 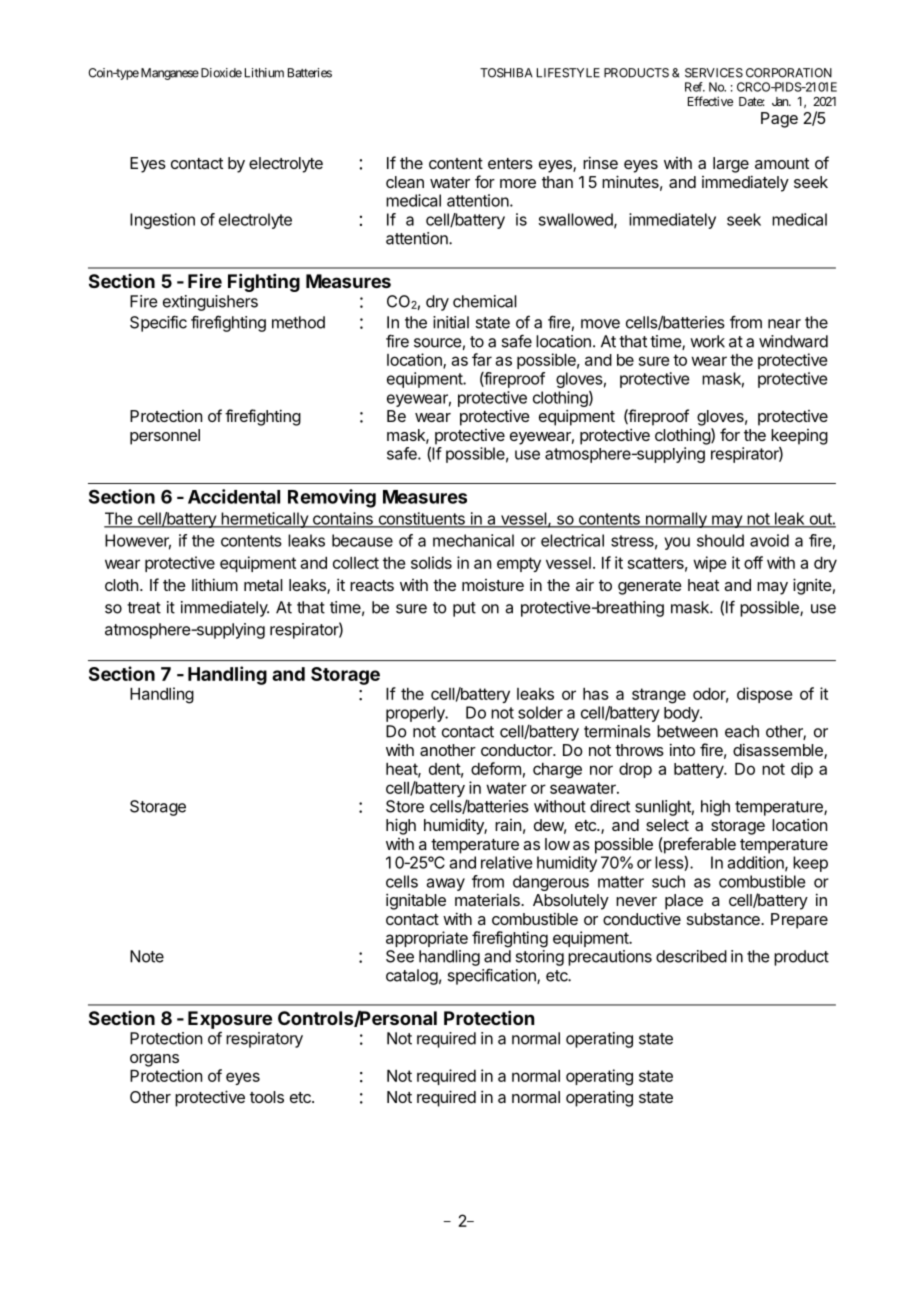 What do you see at coordinates (709, 564) in the screenshot?
I see `wipe` at bounding box center [709, 564].
